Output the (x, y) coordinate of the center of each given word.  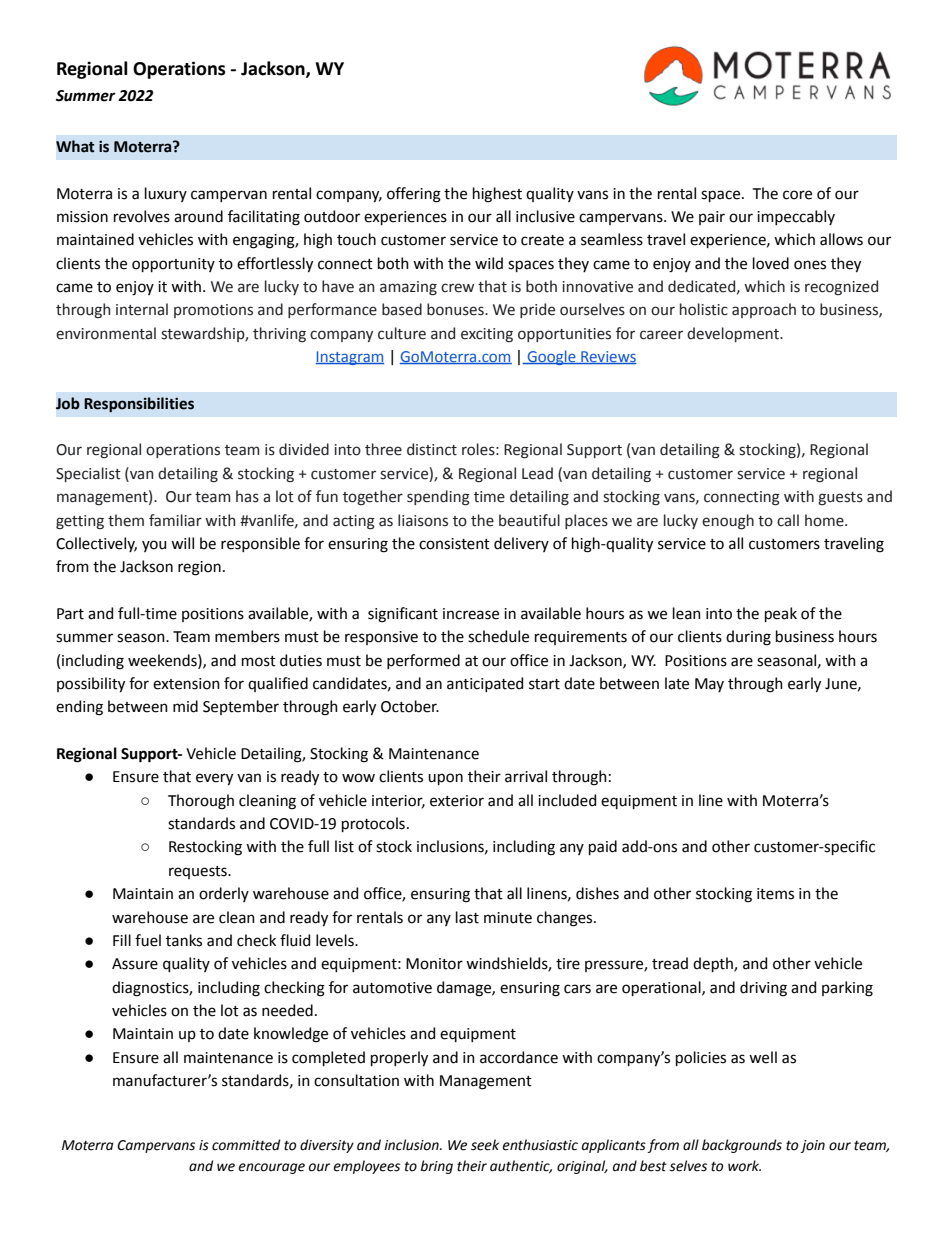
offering (414, 195)
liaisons (423, 520)
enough (728, 522)
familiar (175, 520)
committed (246, 1145)
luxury (166, 194)
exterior (457, 801)
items (775, 894)
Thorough (201, 802)
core (797, 195)
